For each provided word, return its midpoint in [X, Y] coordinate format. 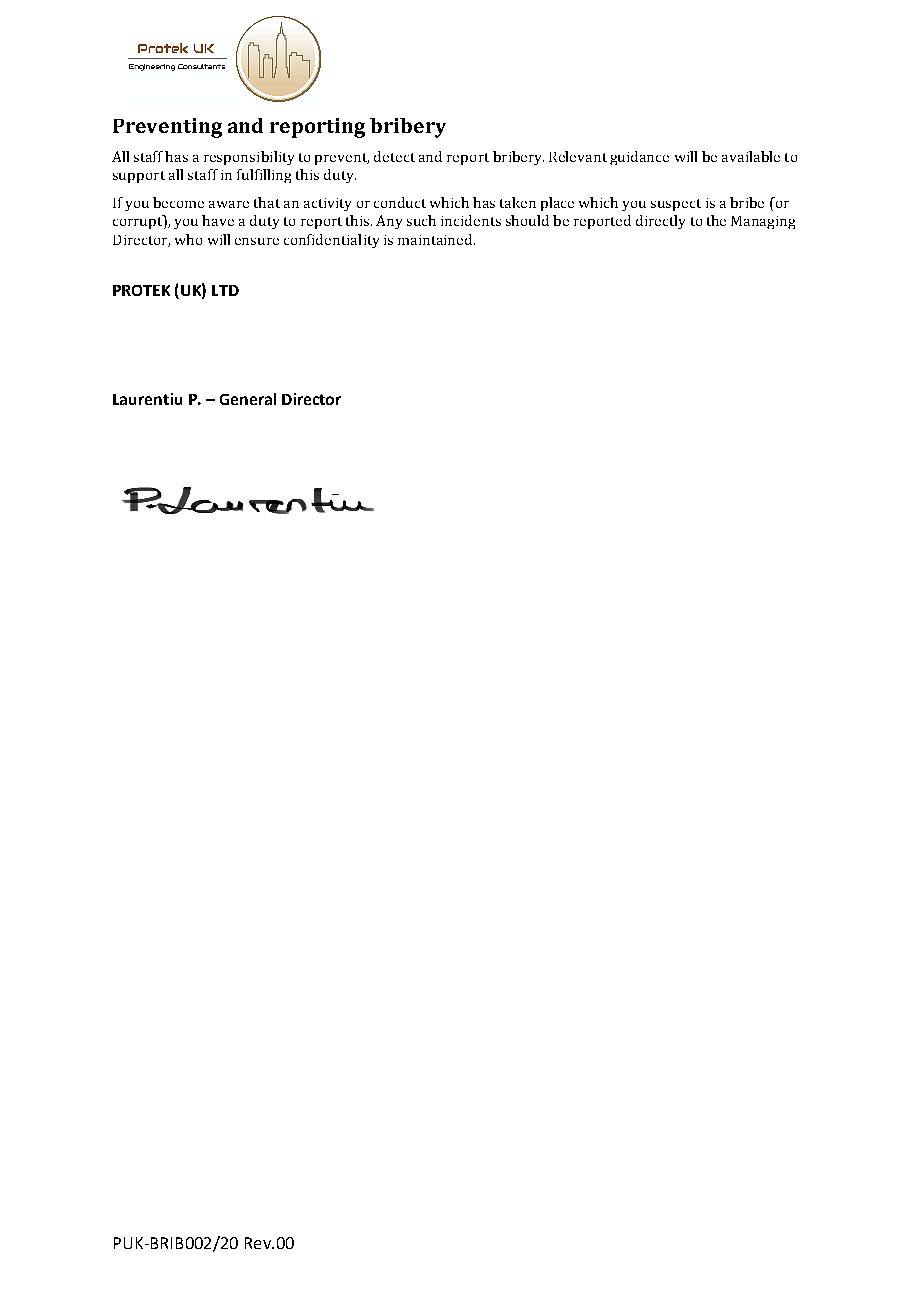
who [188, 239]
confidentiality [331, 241]
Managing [763, 222]
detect [394, 156]
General [248, 399]
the [716, 220]
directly [660, 222]
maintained [436, 239]
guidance [639, 158]
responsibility [249, 158]
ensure [257, 241]
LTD [225, 290]
